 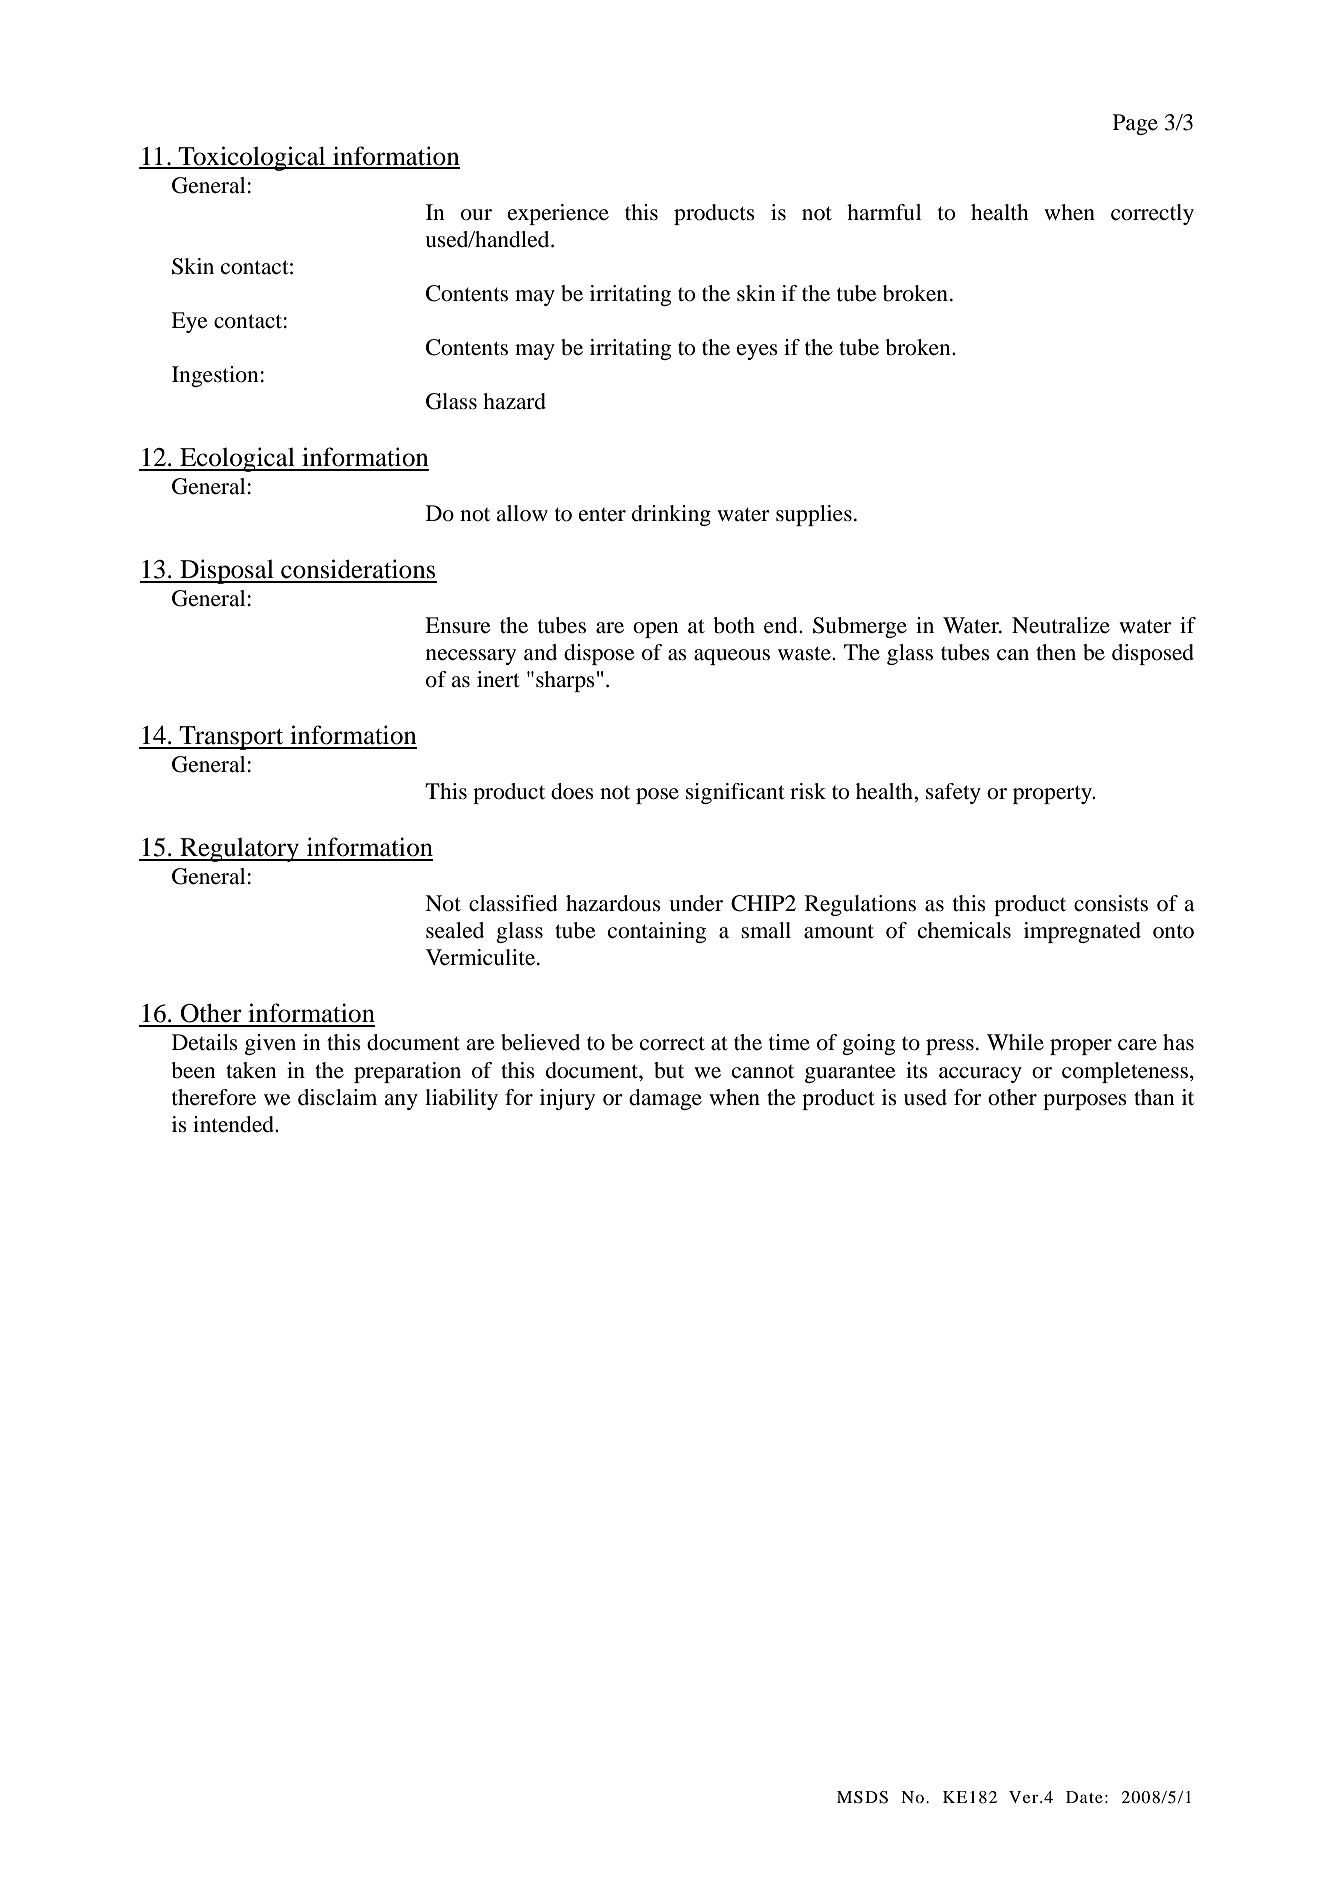 What do you see at coordinates (558, 214) in the image?
I see `experience` at bounding box center [558, 214].
